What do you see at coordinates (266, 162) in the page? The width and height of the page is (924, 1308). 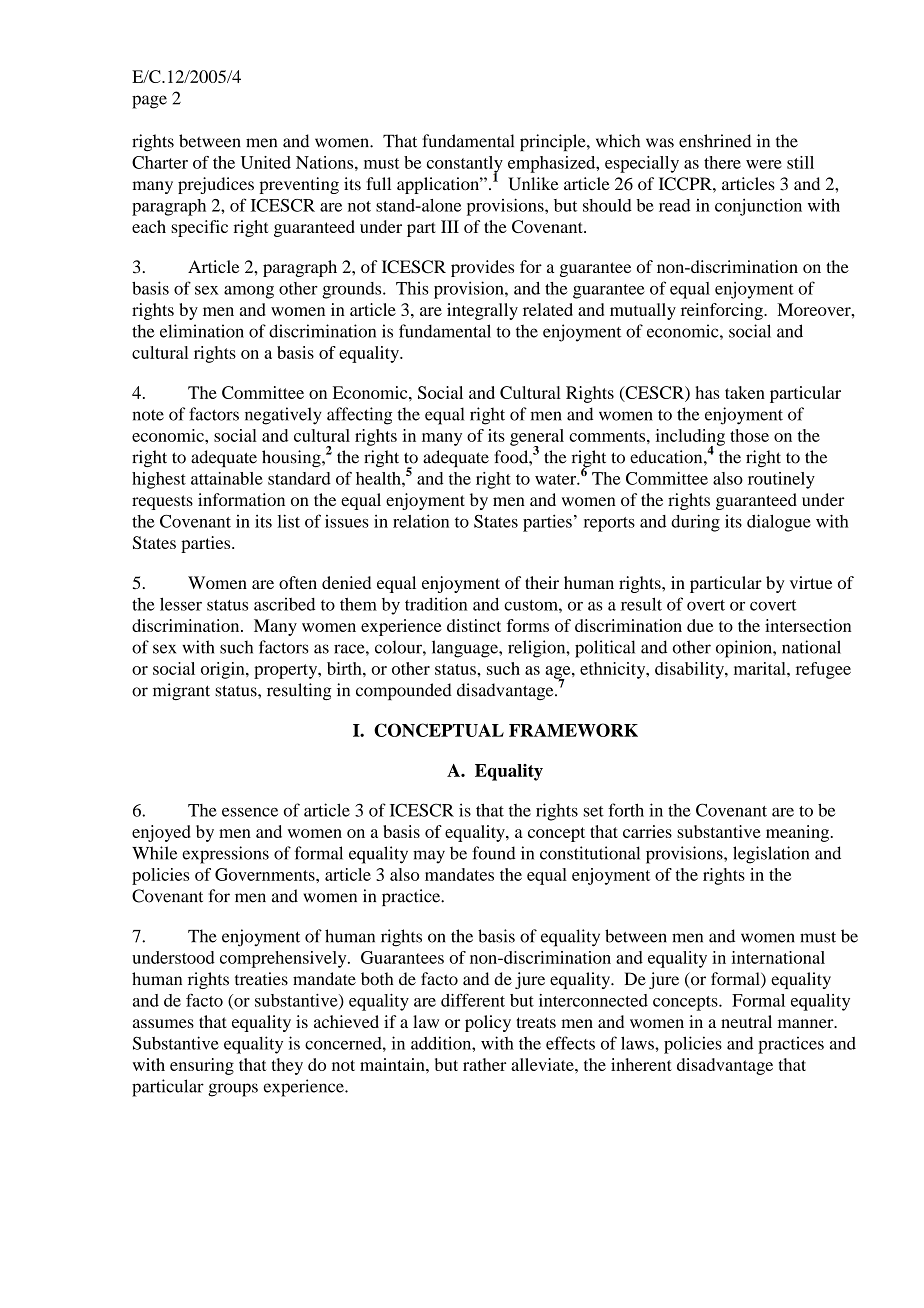 I see `United` at bounding box center [266, 162].
